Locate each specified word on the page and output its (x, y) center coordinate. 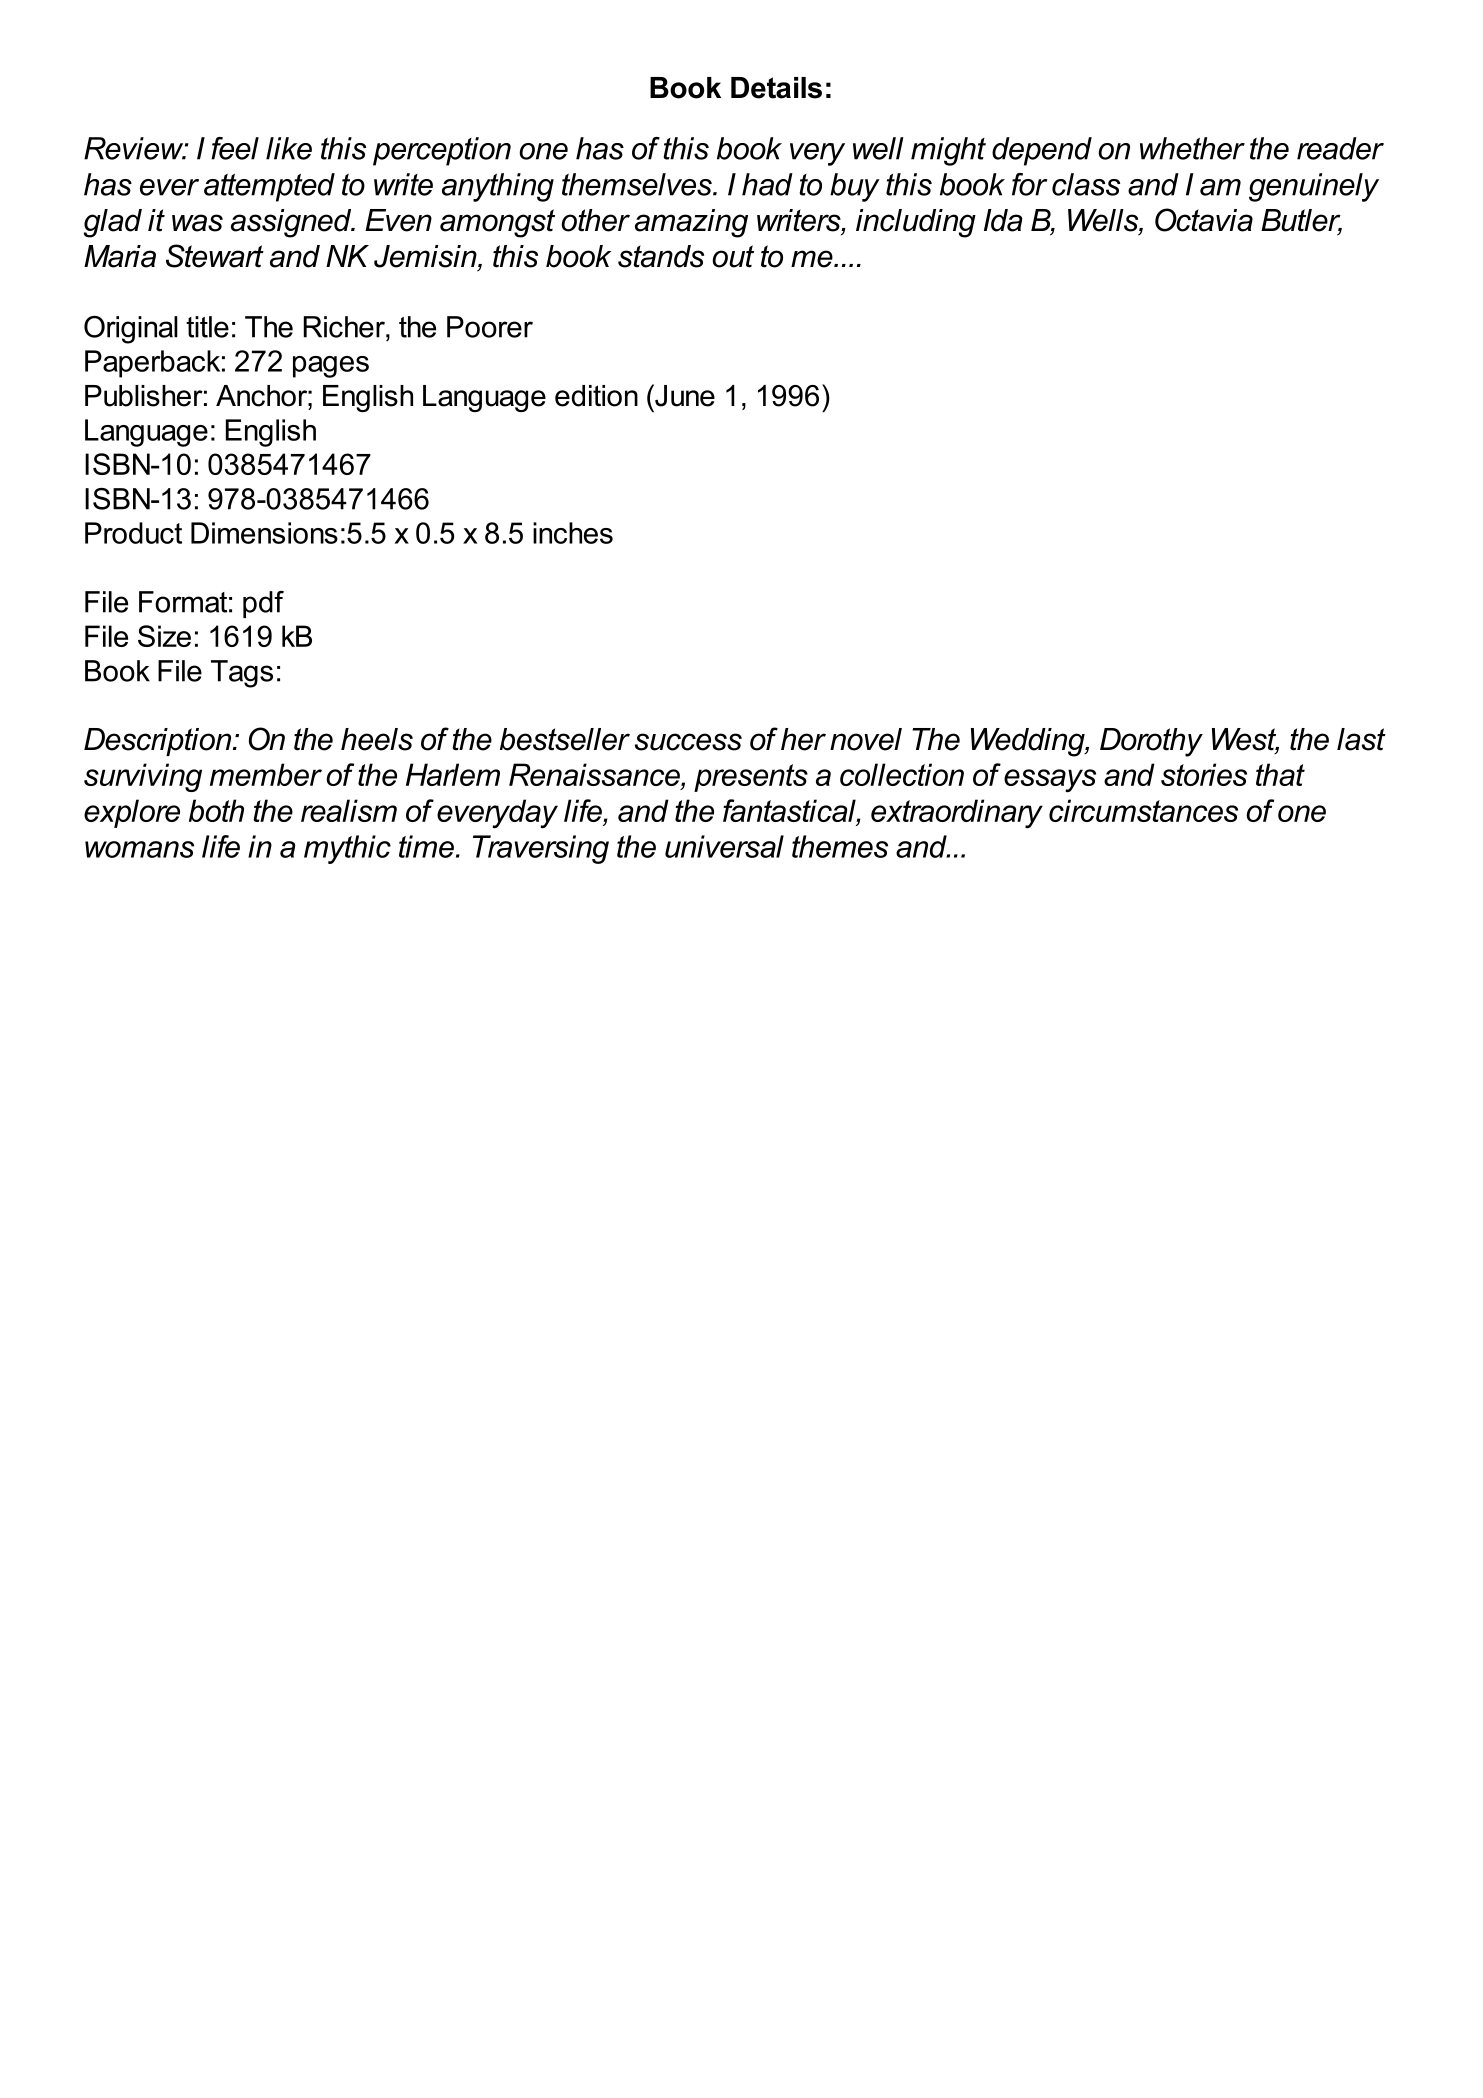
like (289, 148)
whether (1192, 148)
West (1245, 740)
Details (776, 88)
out (733, 256)
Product (133, 533)
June (684, 395)
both (216, 810)
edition (596, 396)
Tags (242, 674)
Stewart (215, 256)
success (688, 742)
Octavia (1204, 220)
